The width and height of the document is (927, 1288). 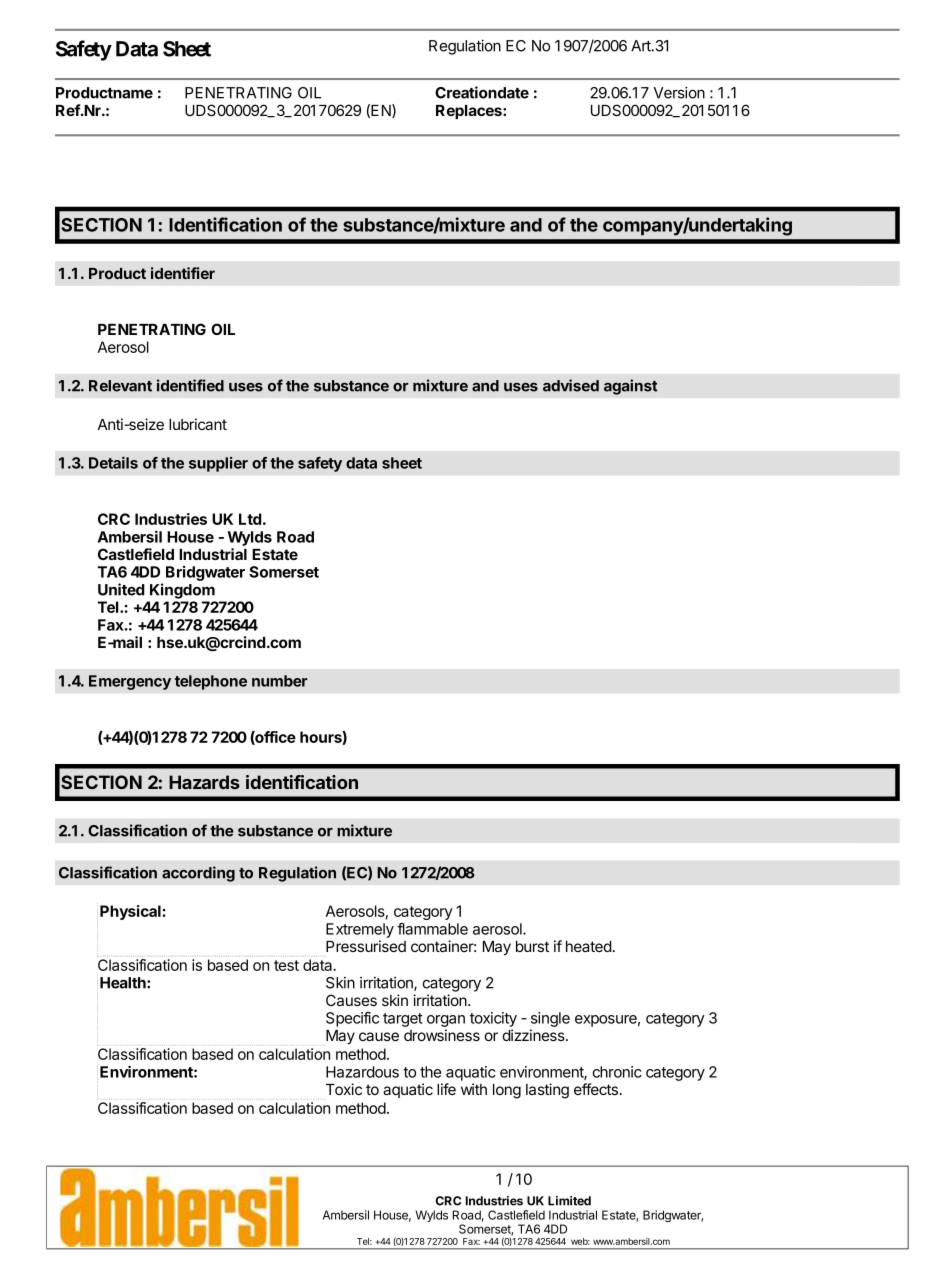 What do you see at coordinates (679, 92) in the document?
I see `Version` at bounding box center [679, 92].
